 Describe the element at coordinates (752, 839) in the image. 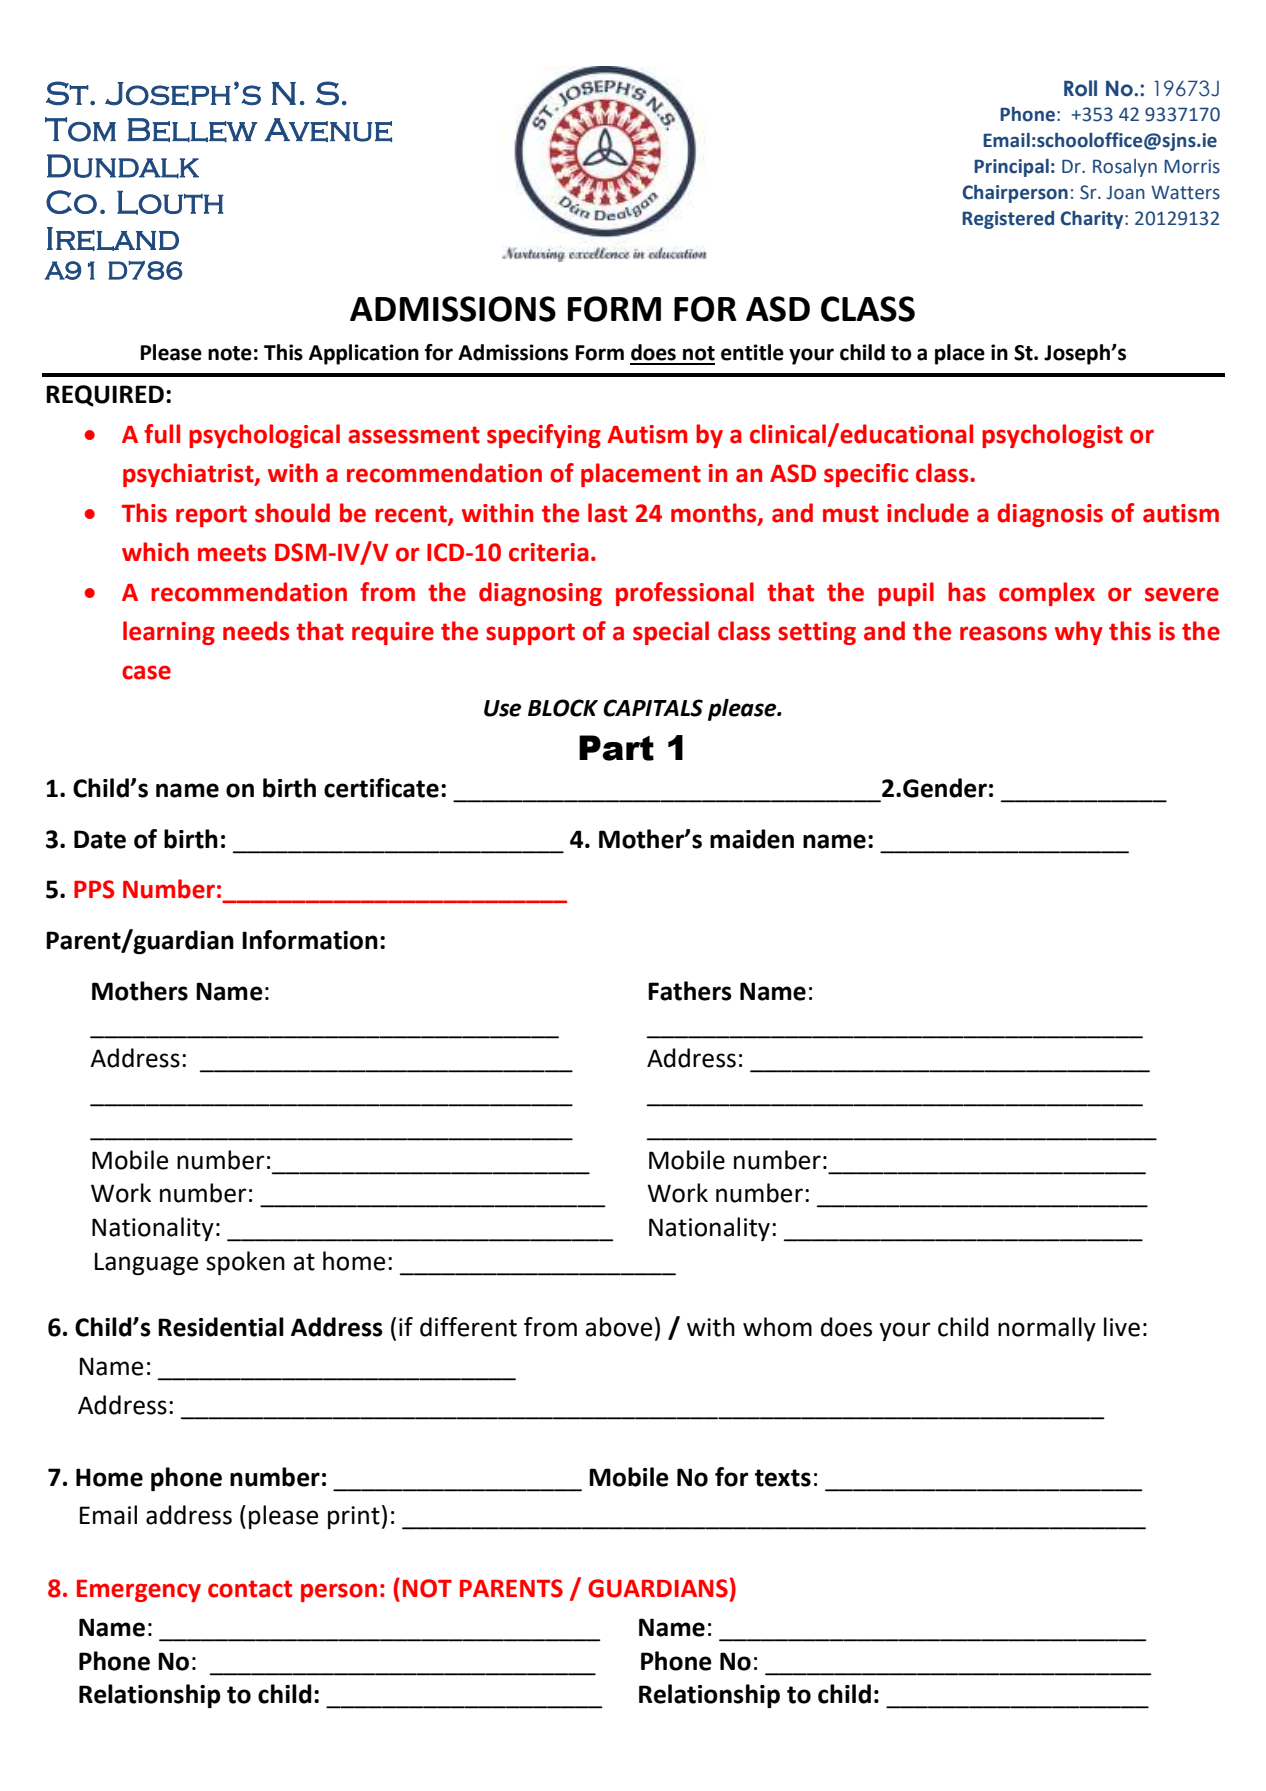

I see `maiden` at that location.
